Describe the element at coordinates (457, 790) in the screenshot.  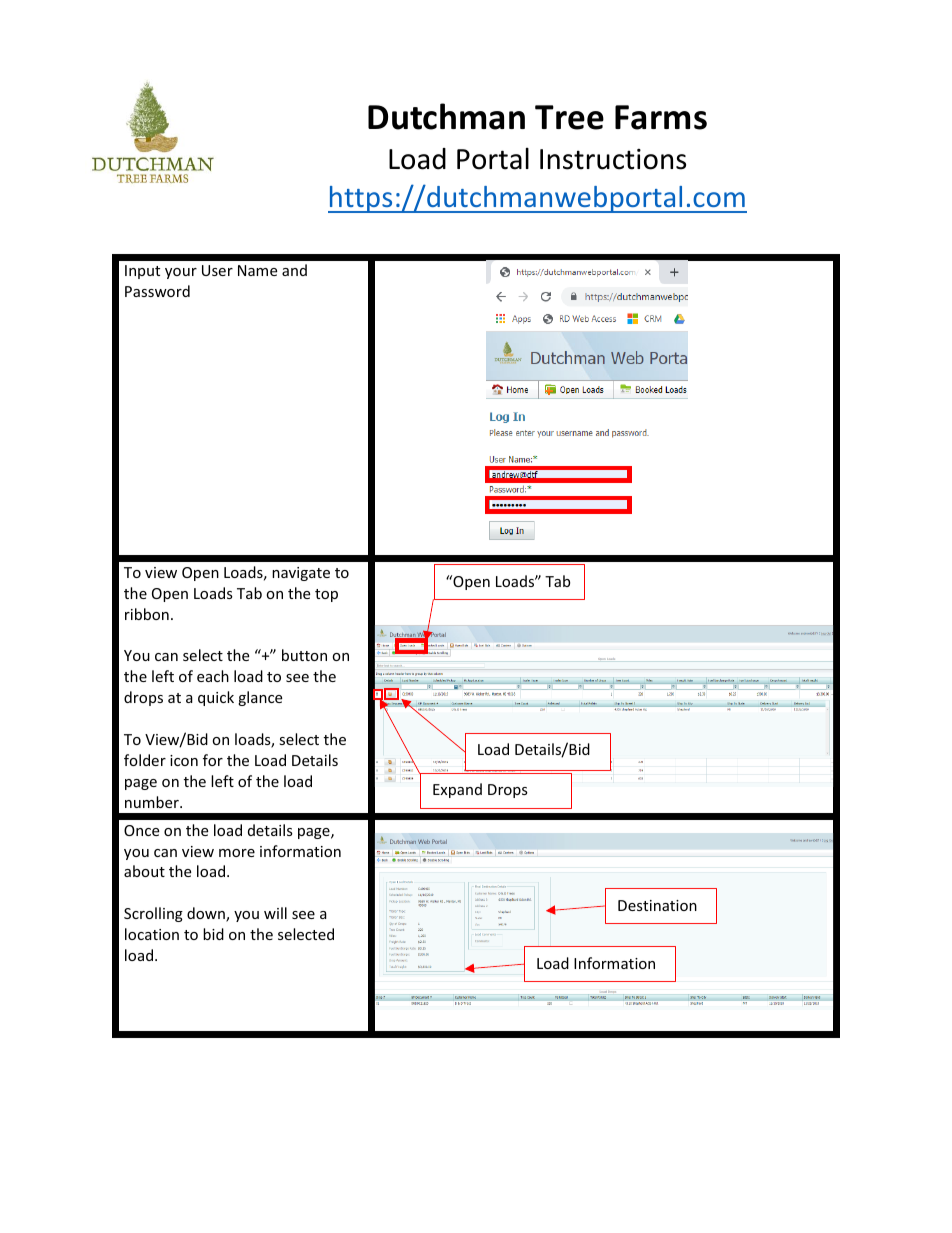
I see `Expand` at that location.
